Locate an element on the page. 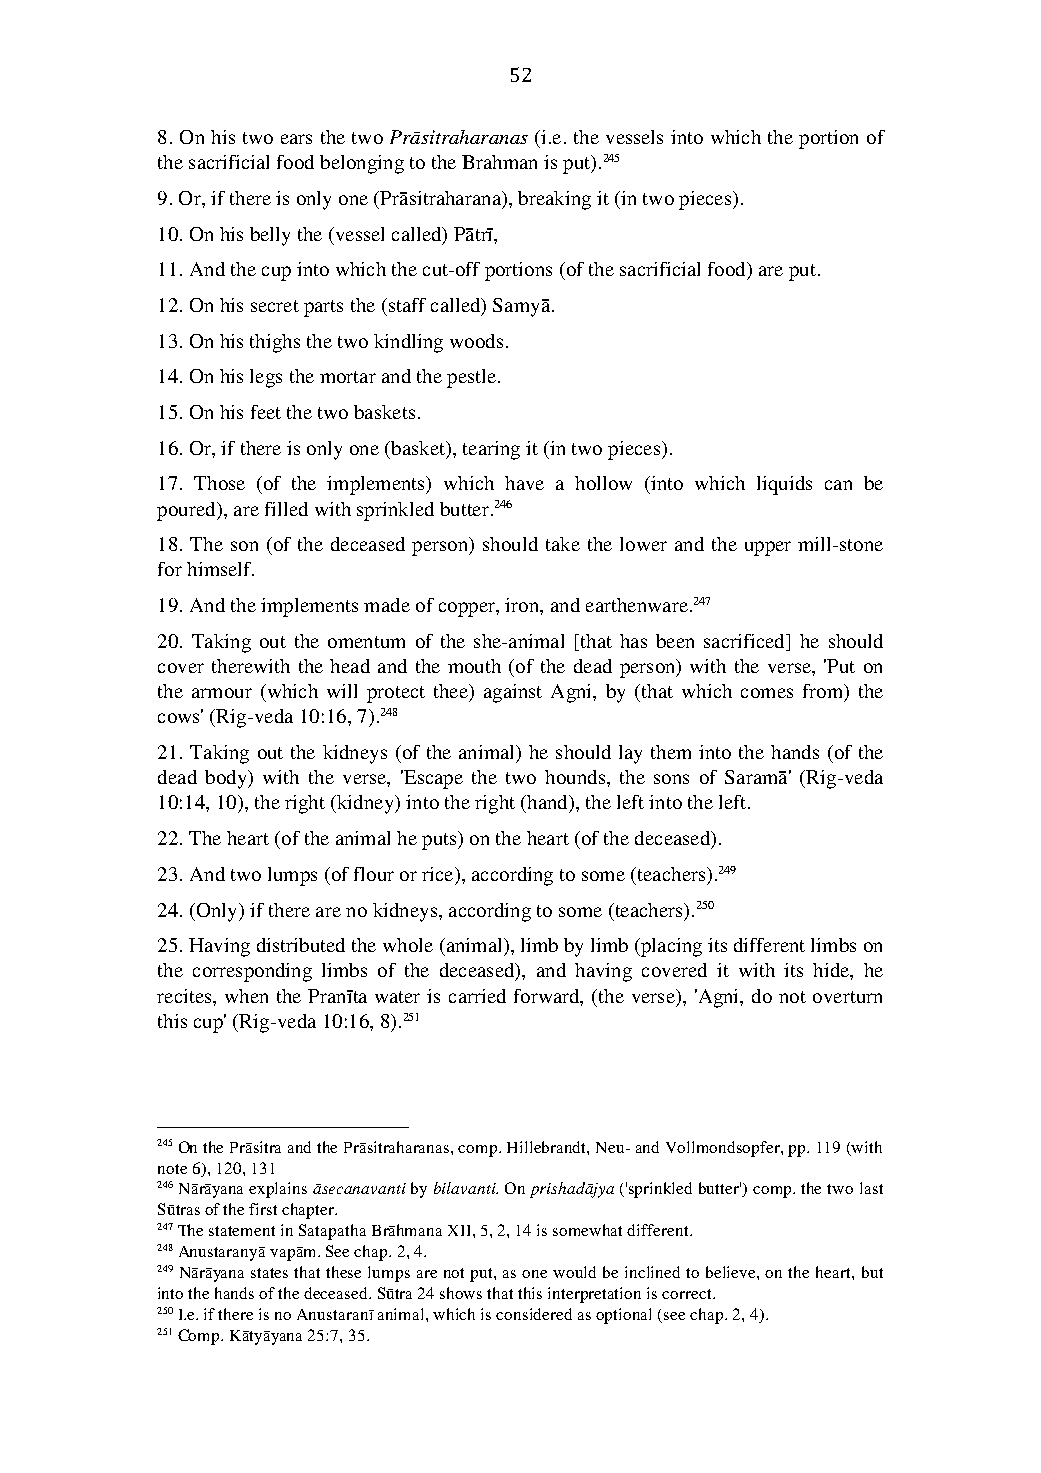  considered is located at coordinates (534, 1314).
